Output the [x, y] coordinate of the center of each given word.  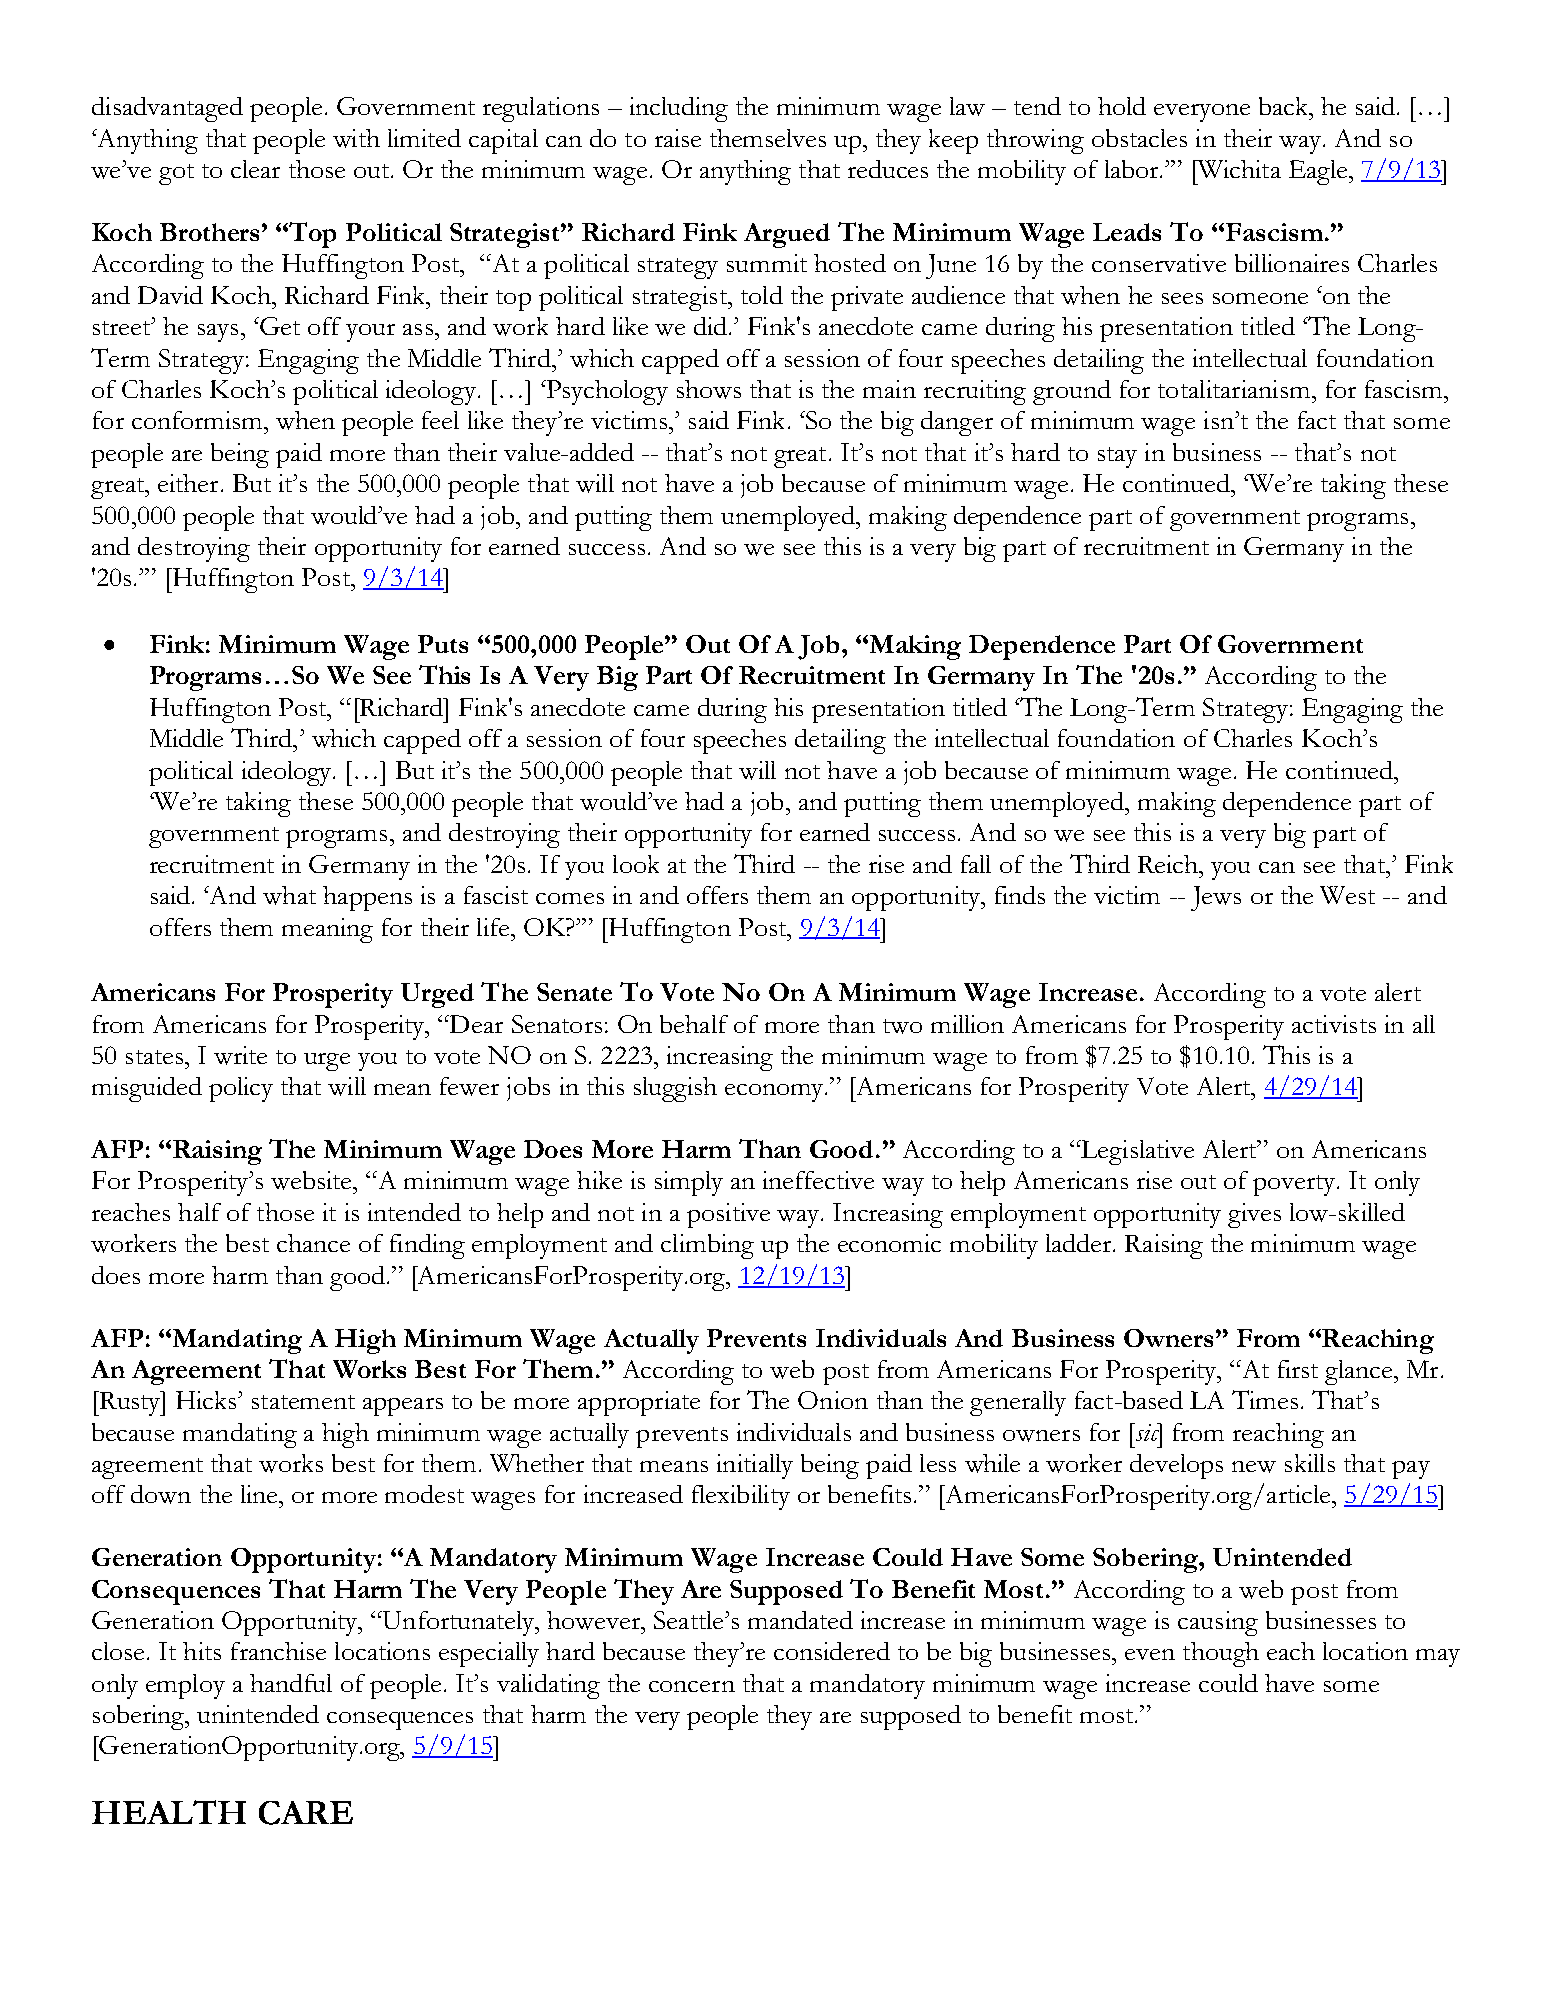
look [636, 864]
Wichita [1238, 169]
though [1221, 1654]
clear [255, 169]
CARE [306, 1813]
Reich [1169, 864]
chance [313, 1243]
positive [728, 1215]
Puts [443, 644]
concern [692, 1686]
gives [1254, 1215]
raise [678, 138]
